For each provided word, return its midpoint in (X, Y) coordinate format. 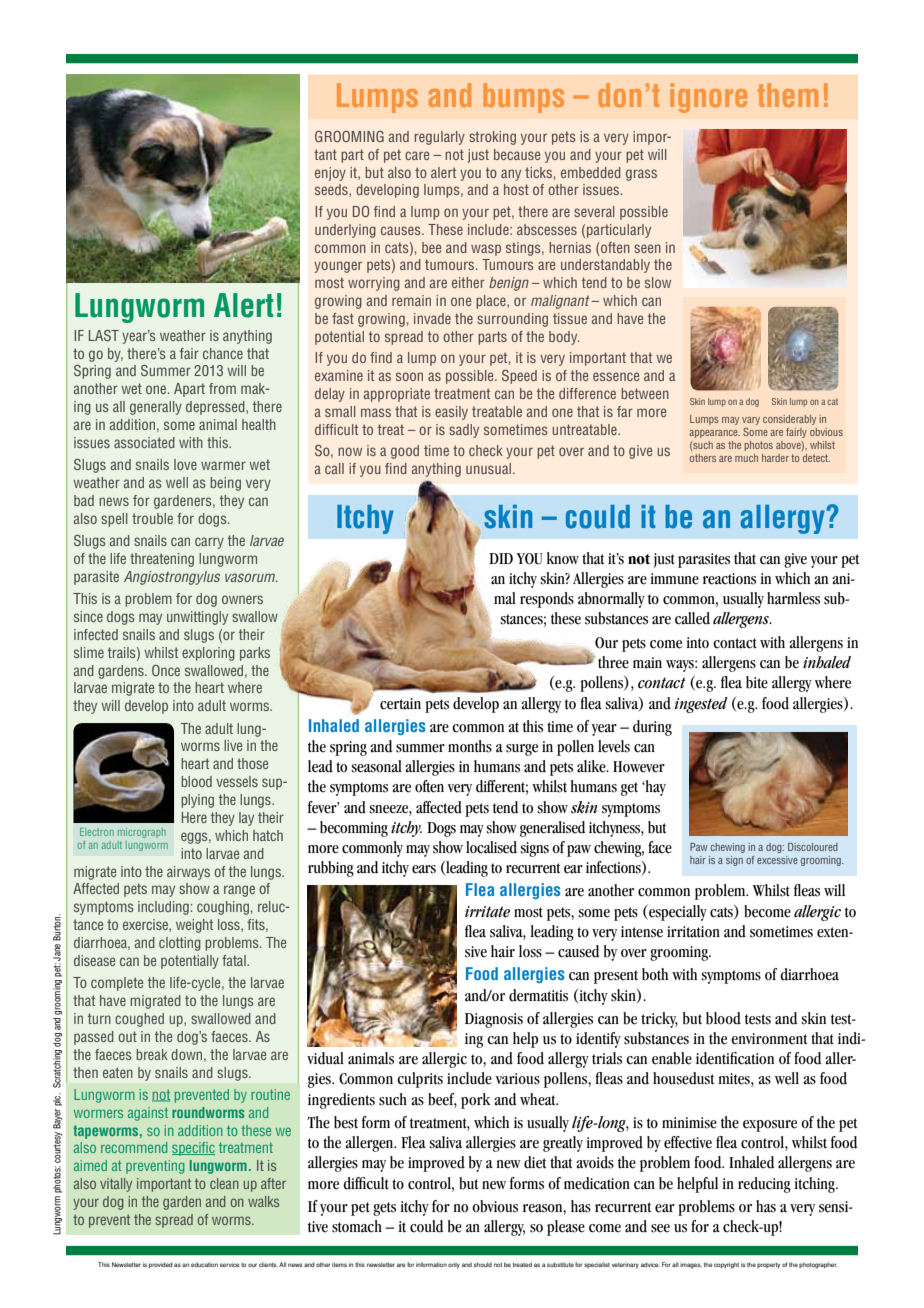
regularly (440, 138)
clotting (180, 944)
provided (161, 1265)
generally (156, 408)
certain (400, 704)
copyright (726, 1265)
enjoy (330, 174)
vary (751, 421)
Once (166, 670)
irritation (693, 932)
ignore (709, 98)
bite (757, 682)
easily (451, 413)
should (483, 1264)
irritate (487, 912)
